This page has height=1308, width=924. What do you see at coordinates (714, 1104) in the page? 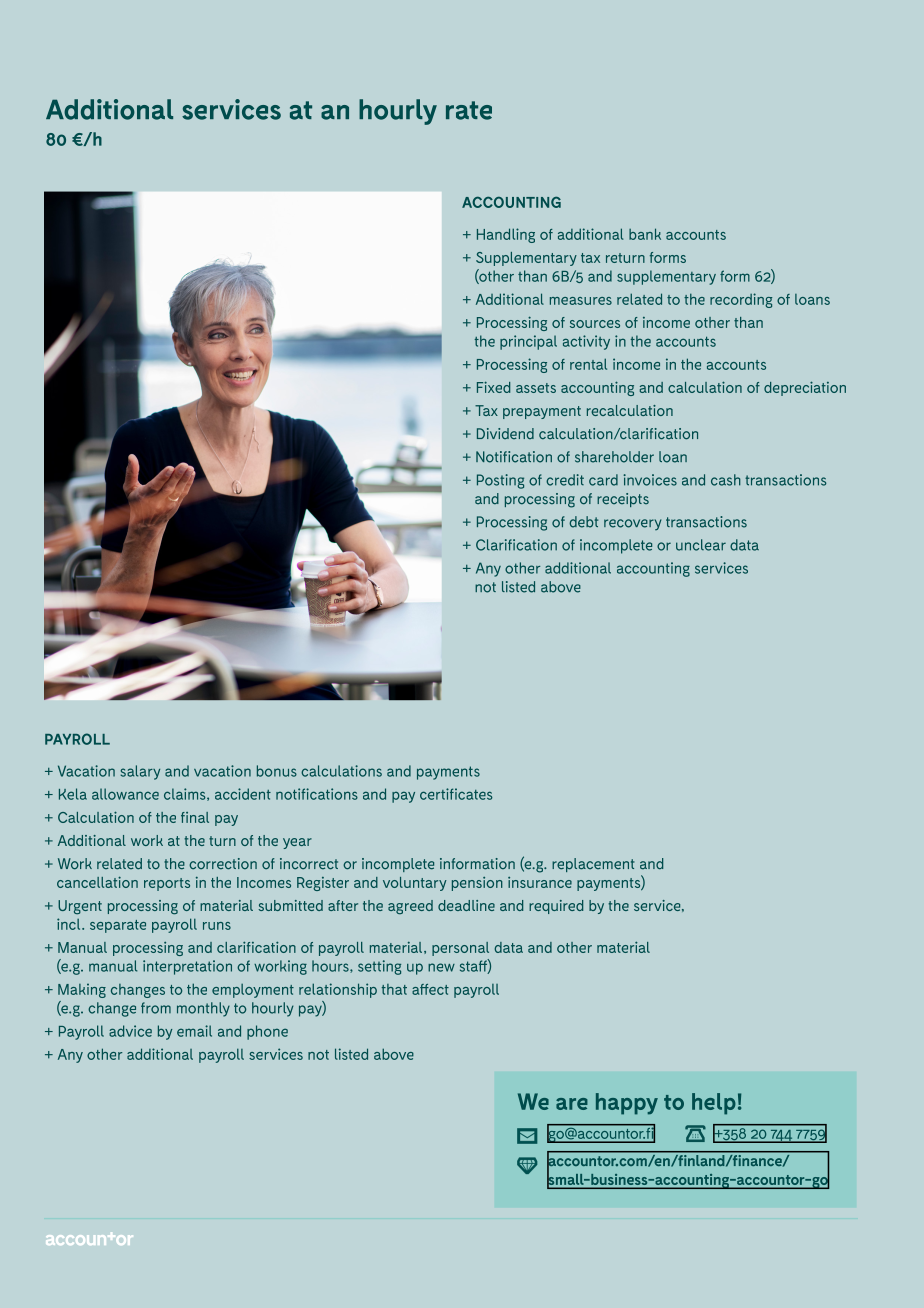
I see `help` at bounding box center [714, 1104].
